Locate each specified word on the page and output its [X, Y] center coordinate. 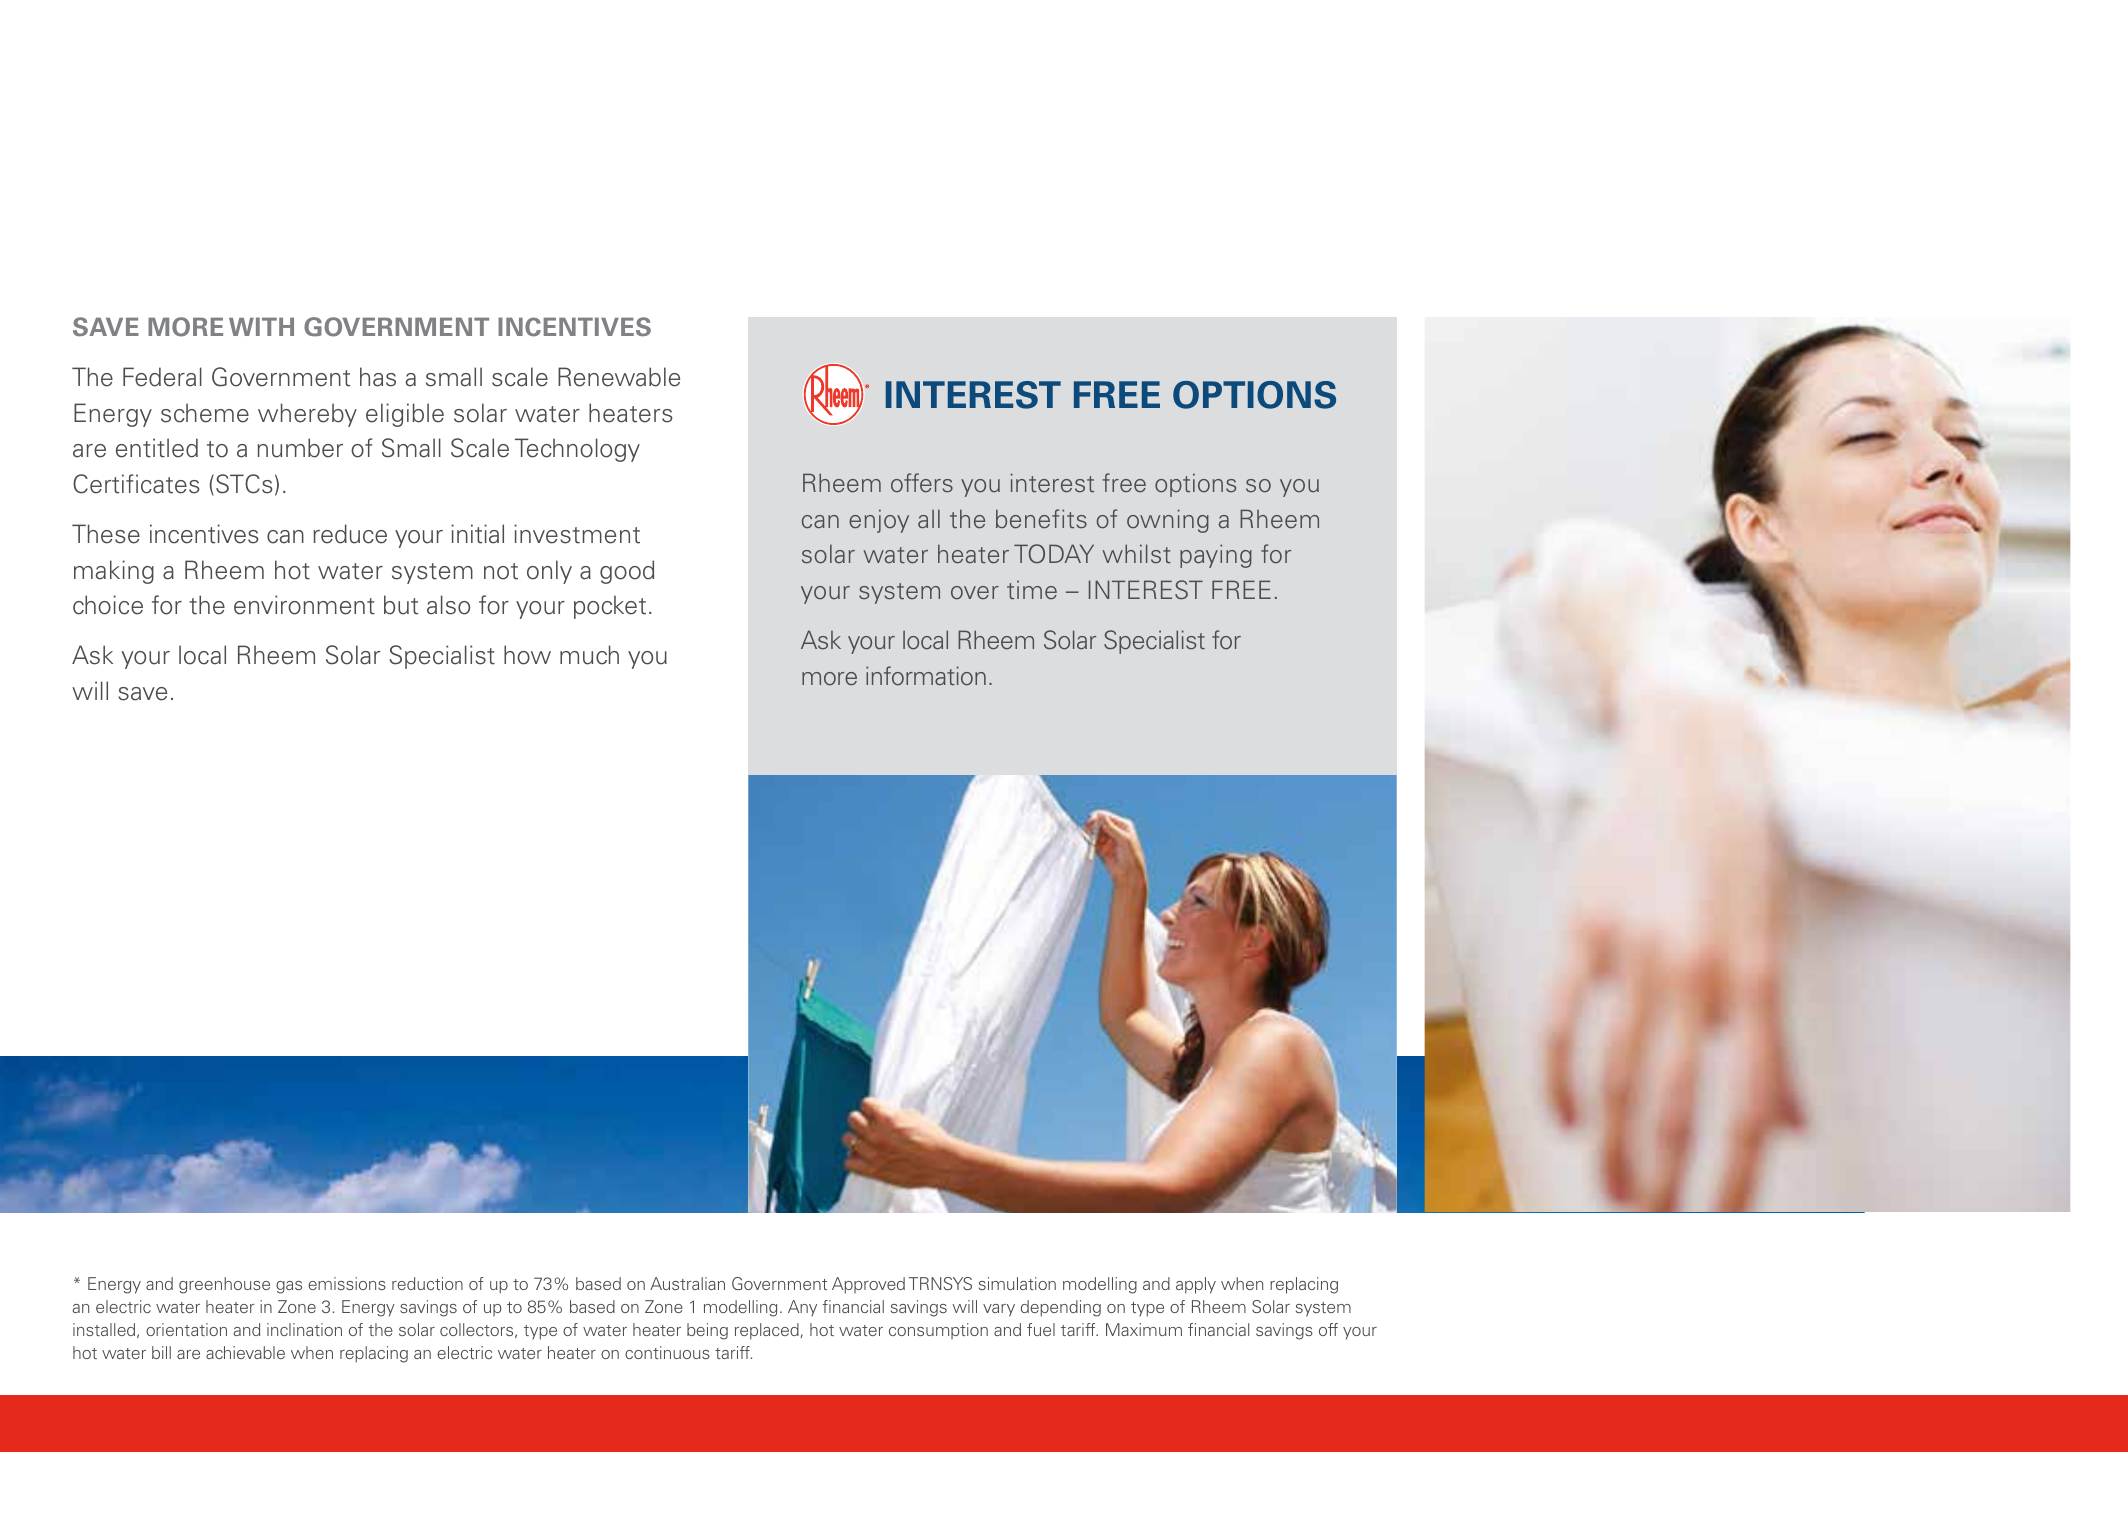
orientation [186, 1329]
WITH [261, 326]
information [926, 676]
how [527, 655]
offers [922, 483]
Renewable [619, 377]
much [589, 655]
